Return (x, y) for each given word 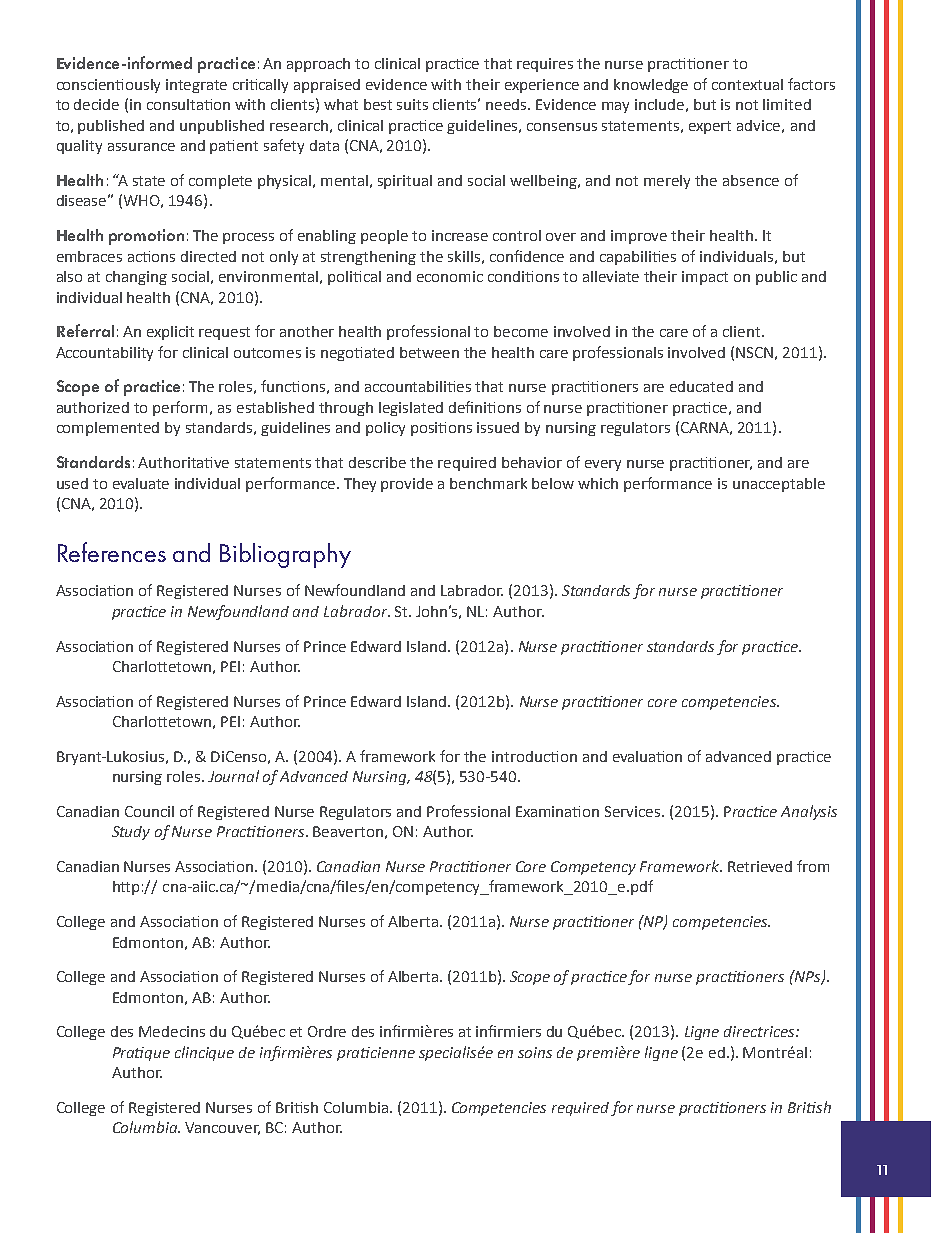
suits (412, 104)
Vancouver (222, 1128)
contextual (747, 84)
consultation (188, 104)
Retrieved (760, 866)
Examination (557, 811)
